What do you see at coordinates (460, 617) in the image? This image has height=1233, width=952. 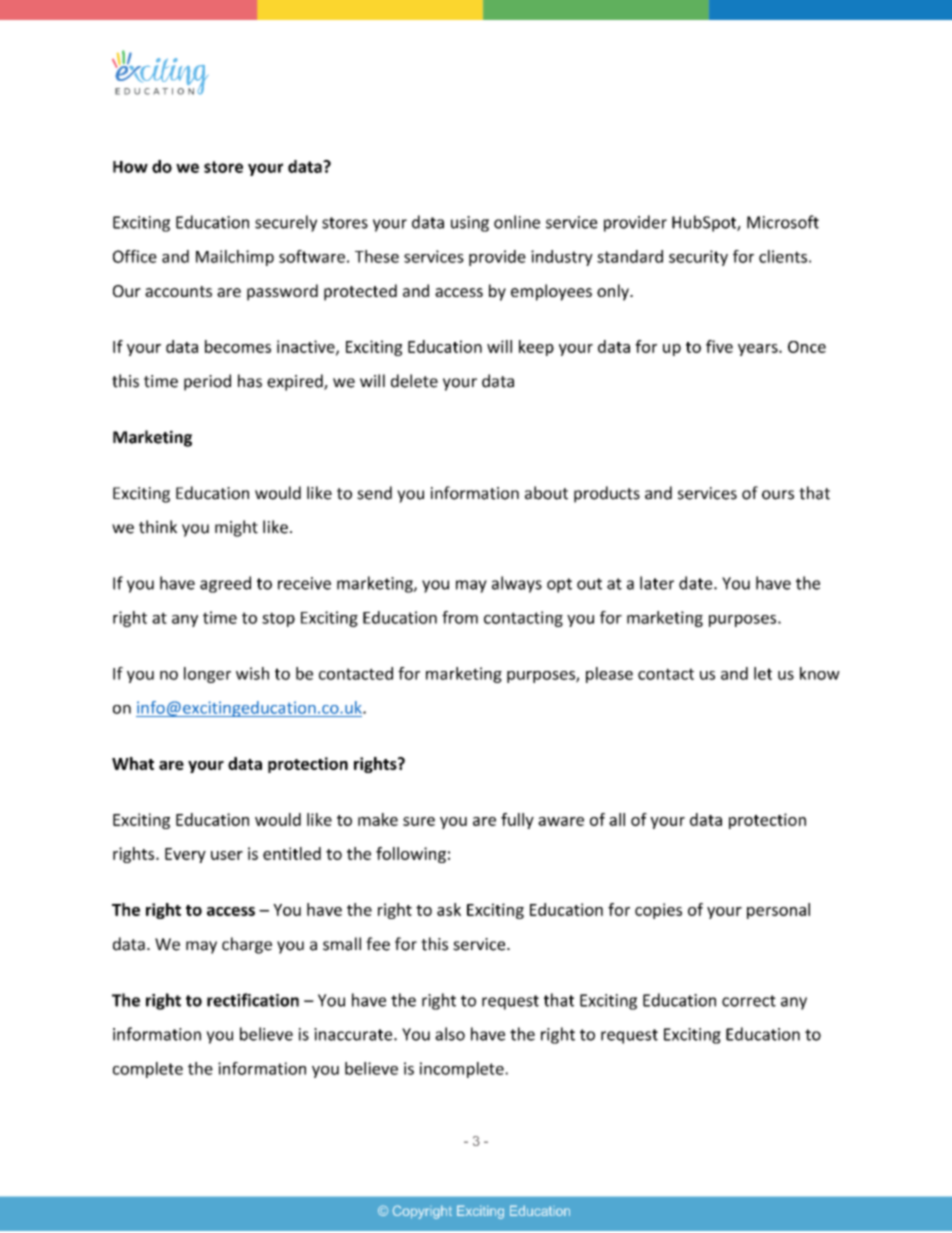 I see `from` at bounding box center [460, 617].
